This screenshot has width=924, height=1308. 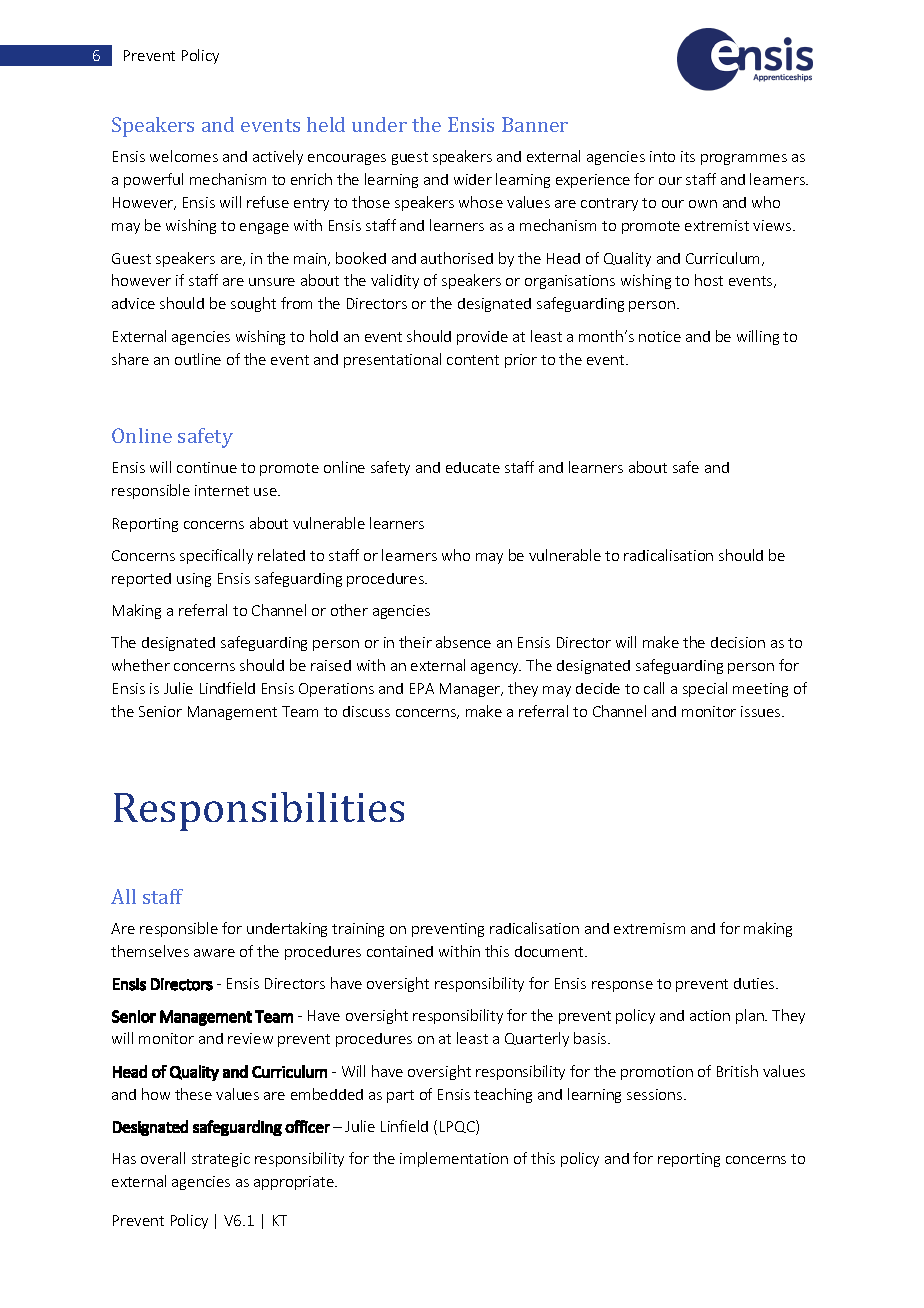 What do you see at coordinates (656, 1094) in the screenshot?
I see `sessions` at bounding box center [656, 1094].
